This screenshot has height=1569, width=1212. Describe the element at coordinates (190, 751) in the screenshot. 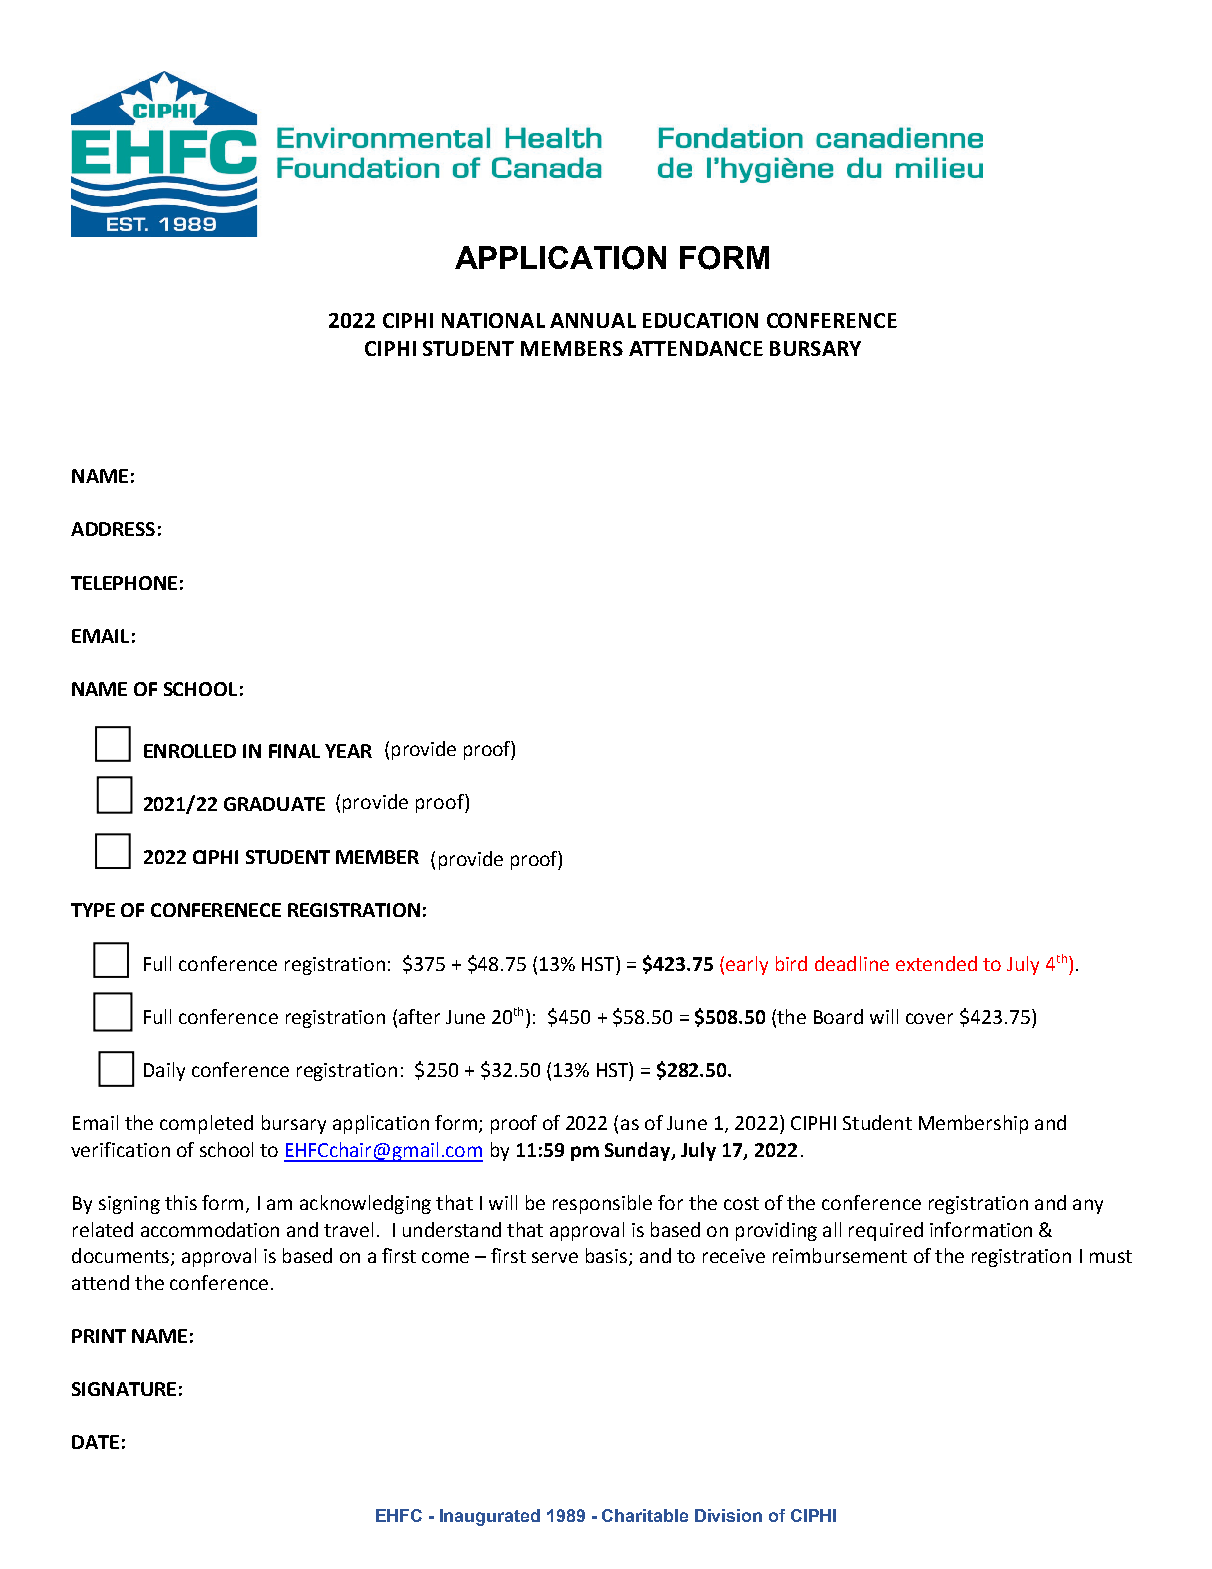

I see `ENROLLED` at that location.
